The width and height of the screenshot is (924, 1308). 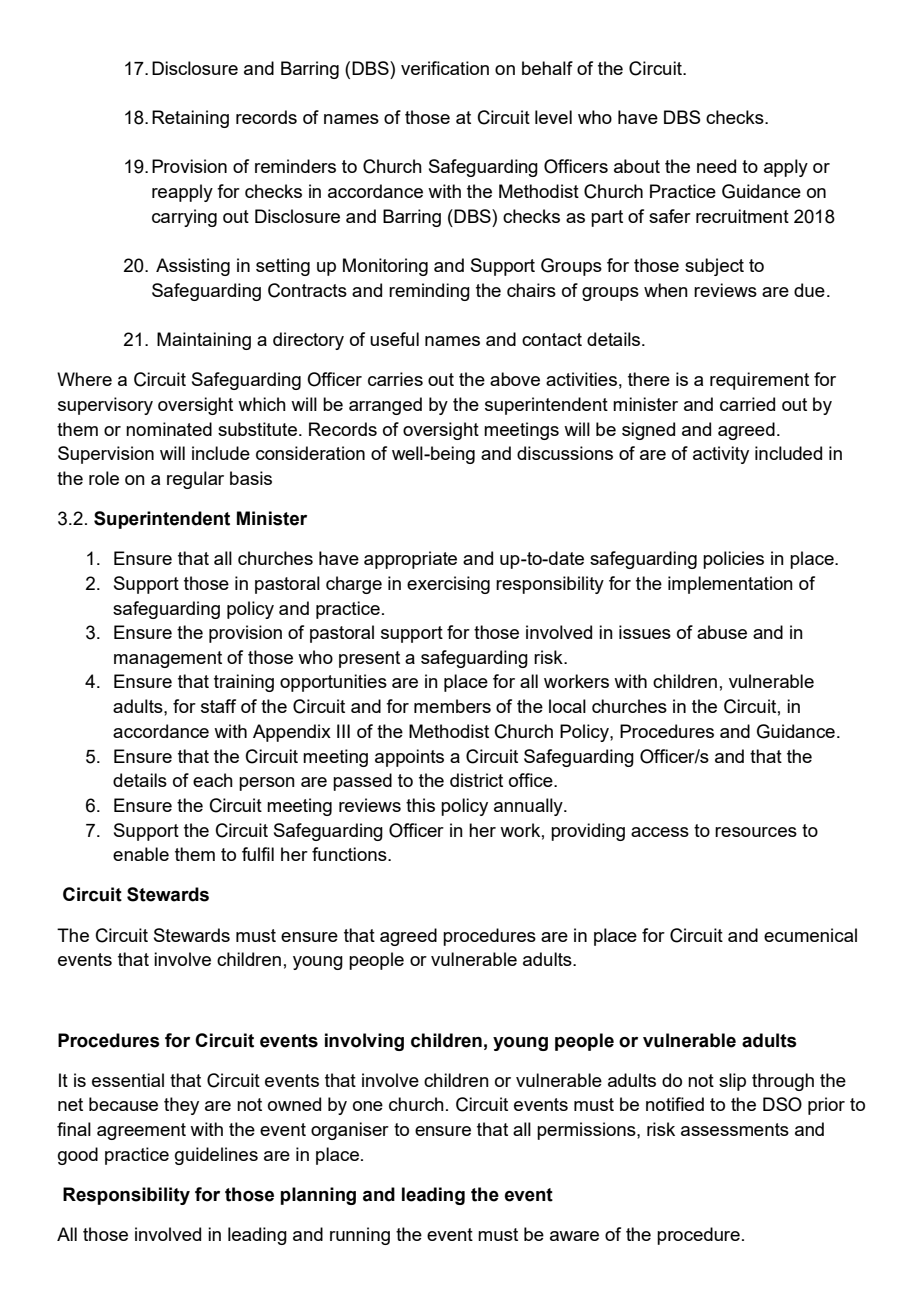 I want to click on need, so click(x=716, y=166).
